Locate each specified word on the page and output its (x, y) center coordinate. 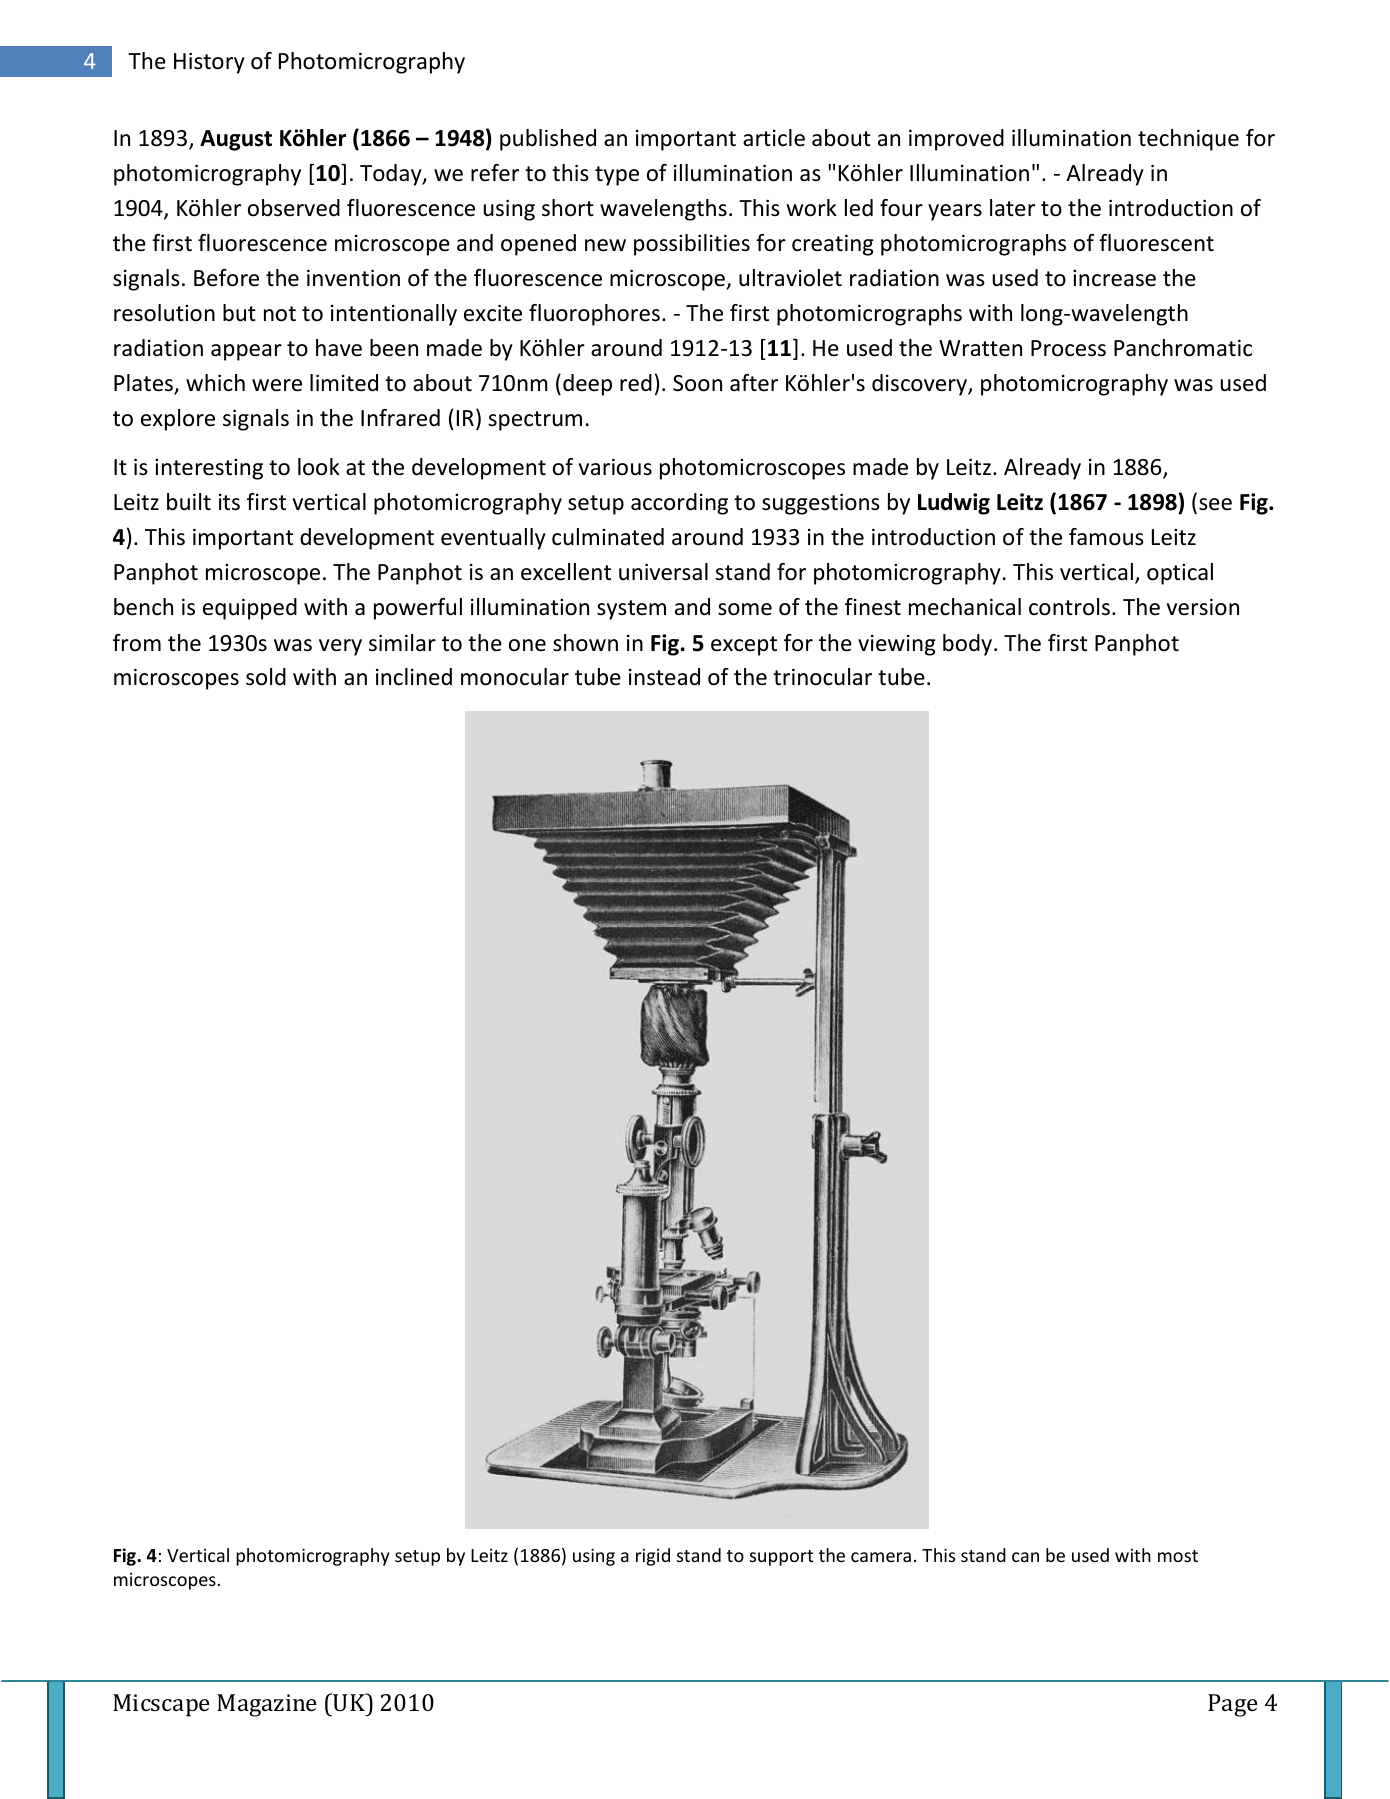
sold (266, 677)
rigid (653, 1557)
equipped (250, 609)
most (1178, 1556)
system (631, 610)
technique (1188, 140)
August (236, 140)
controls (1069, 607)
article (774, 138)
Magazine (266, 1705)
